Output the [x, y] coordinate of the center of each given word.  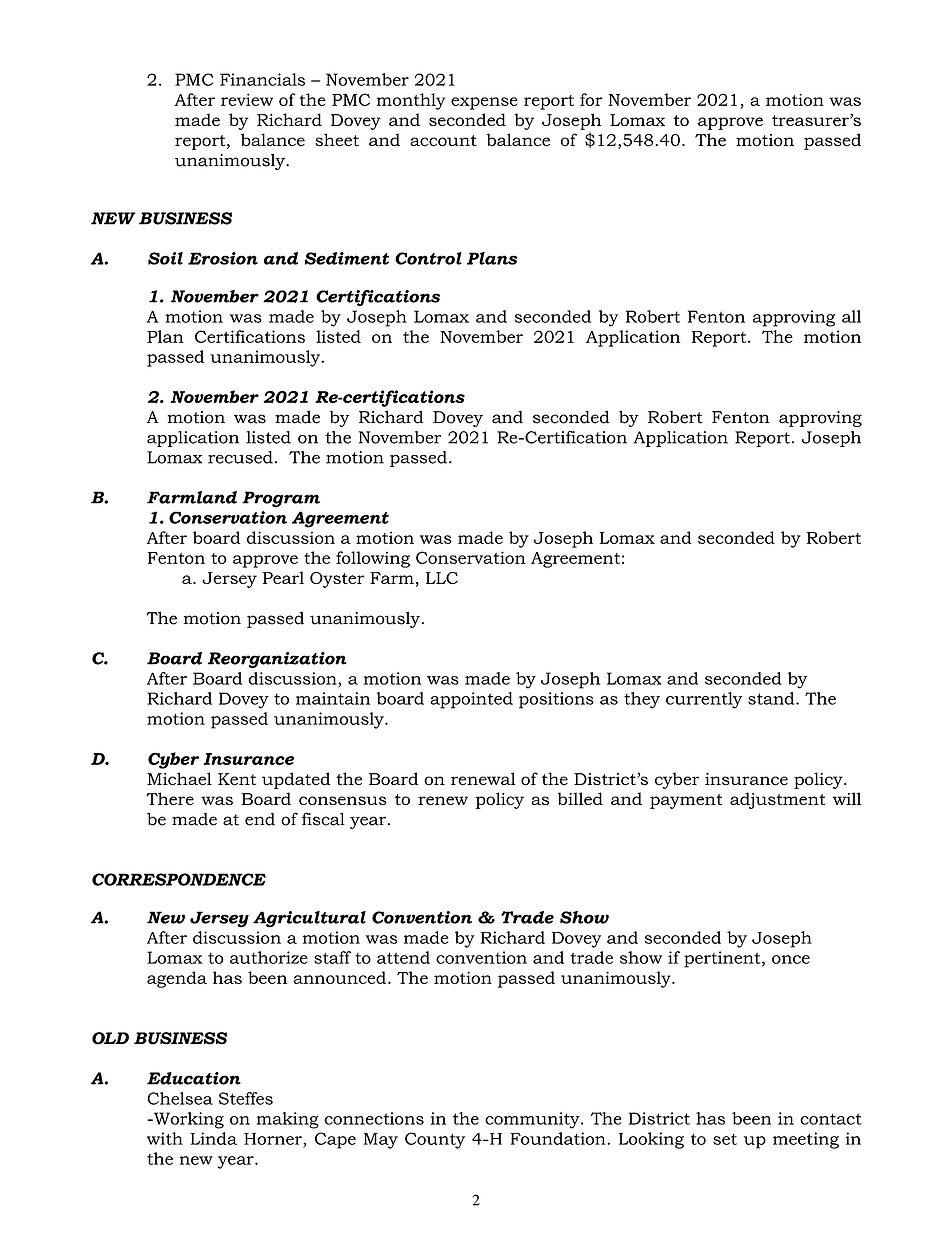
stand [772, 698]
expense [484, 103]
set [725, 1139]
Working [187, 1120]
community [533, 1120]
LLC [442, 578]
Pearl [283, 577]
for [591, 99]
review [247, 99]
